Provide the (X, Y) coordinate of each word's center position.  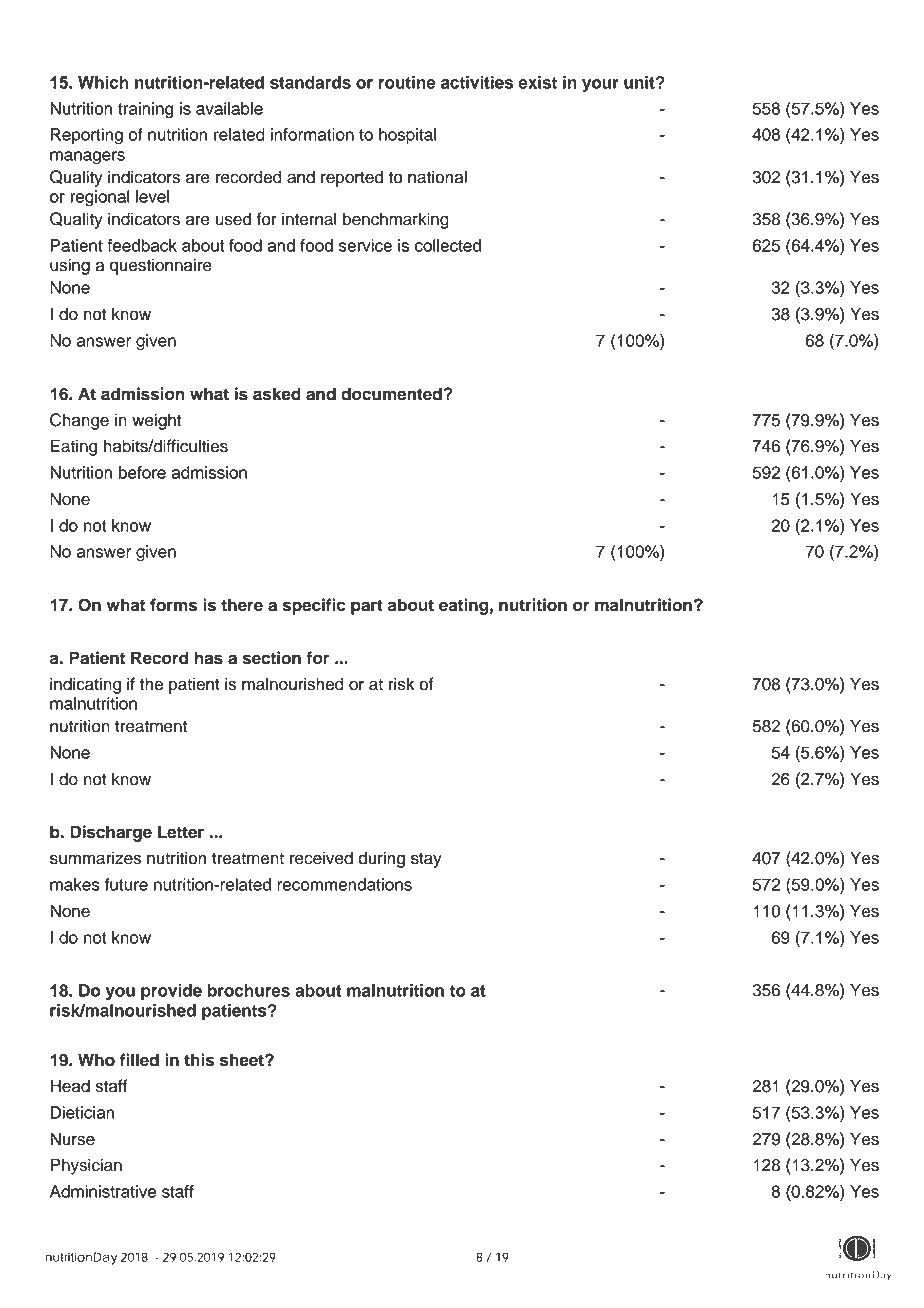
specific (314, 606)
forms (173, 605)
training (145, 110)
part (367, 607)
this (199, 1060)
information (312, 134)
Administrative (103, 1191)
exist (537, 82)
